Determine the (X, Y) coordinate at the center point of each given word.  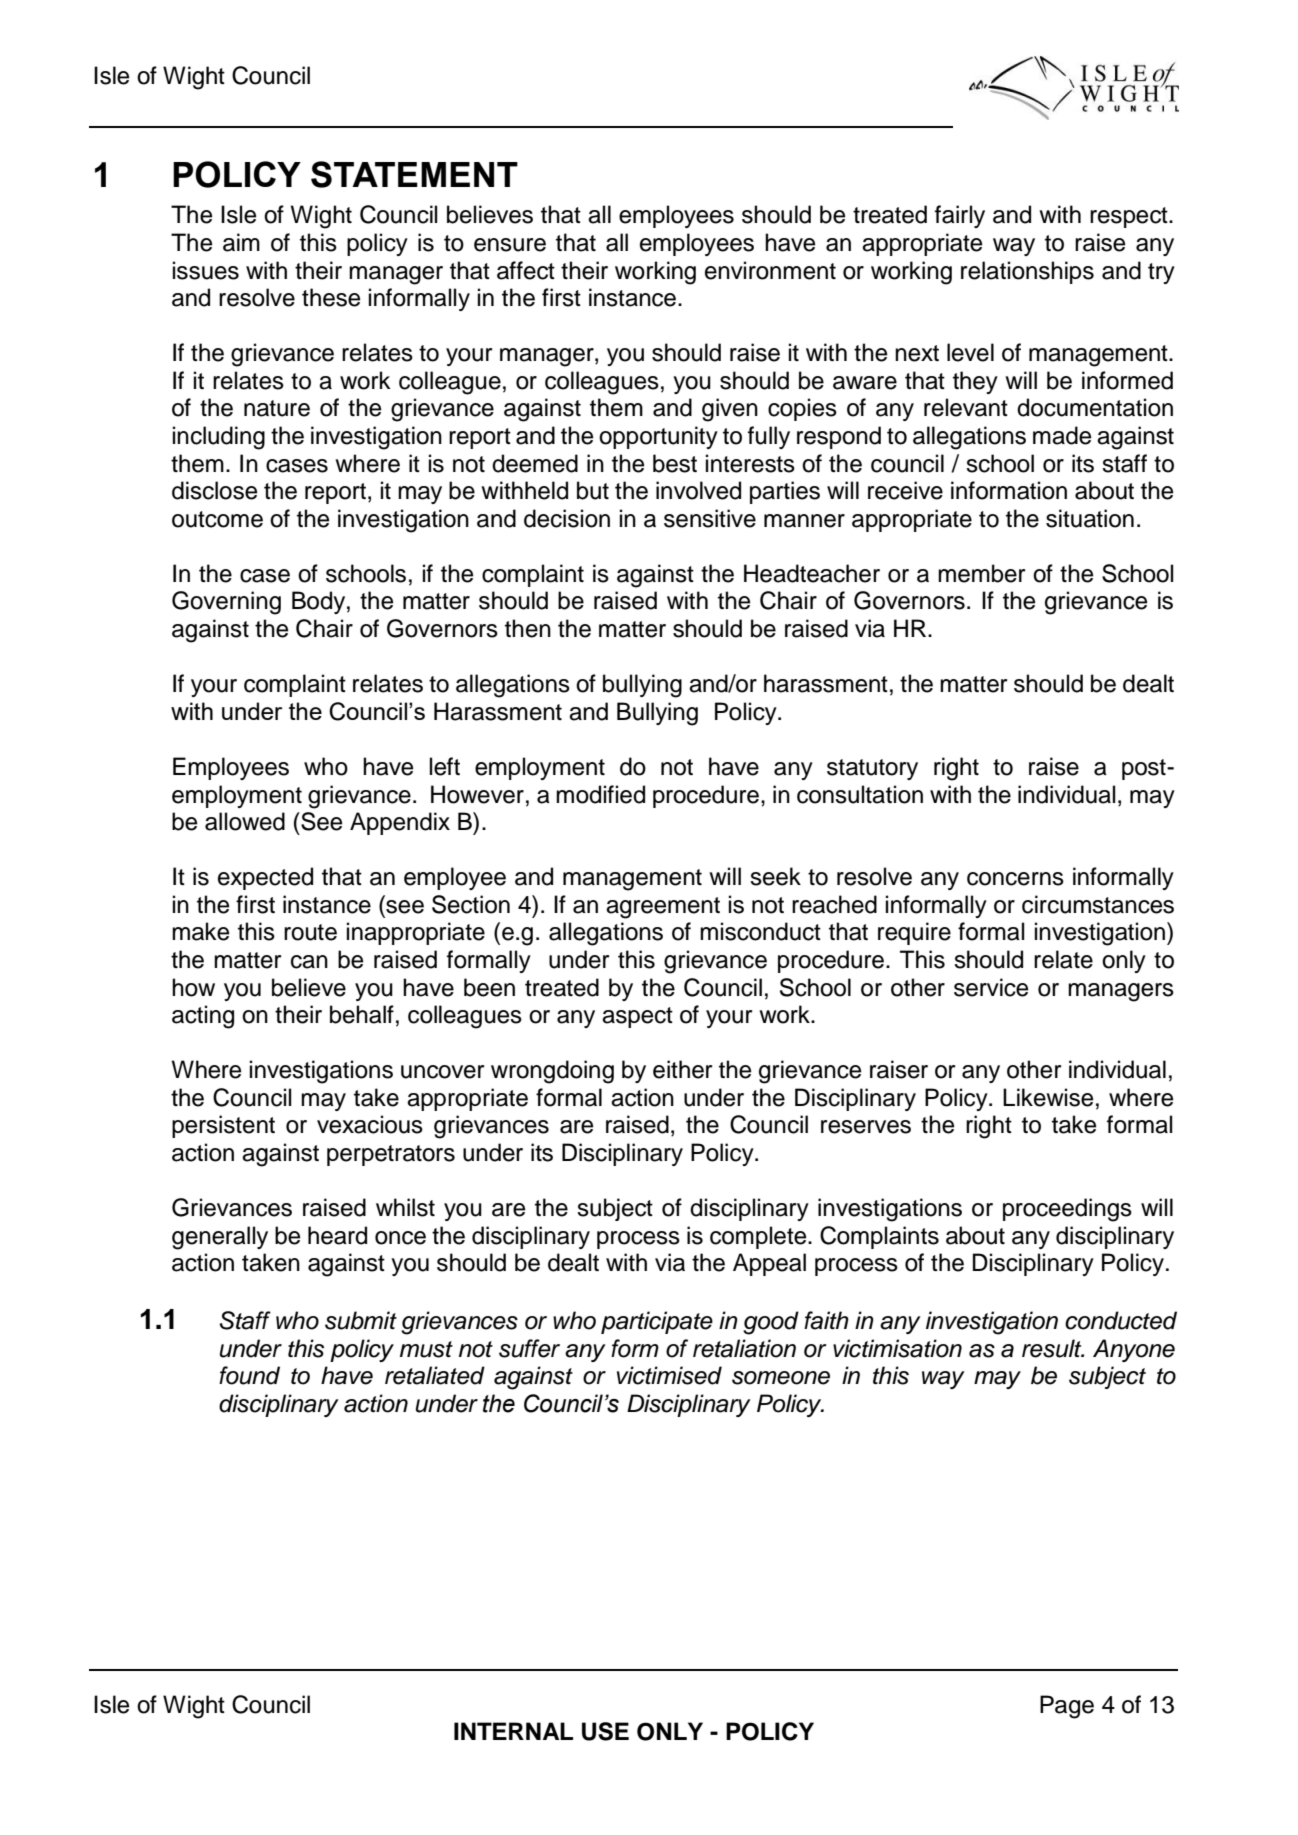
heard (337, 1235)
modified (600, 794)
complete (759, 1237)
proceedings (1067, 1210)
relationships (1027, 272)
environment (770, 270)
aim (241, 242)
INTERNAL (513, 1731)
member (981, 573)
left (445, 766)
